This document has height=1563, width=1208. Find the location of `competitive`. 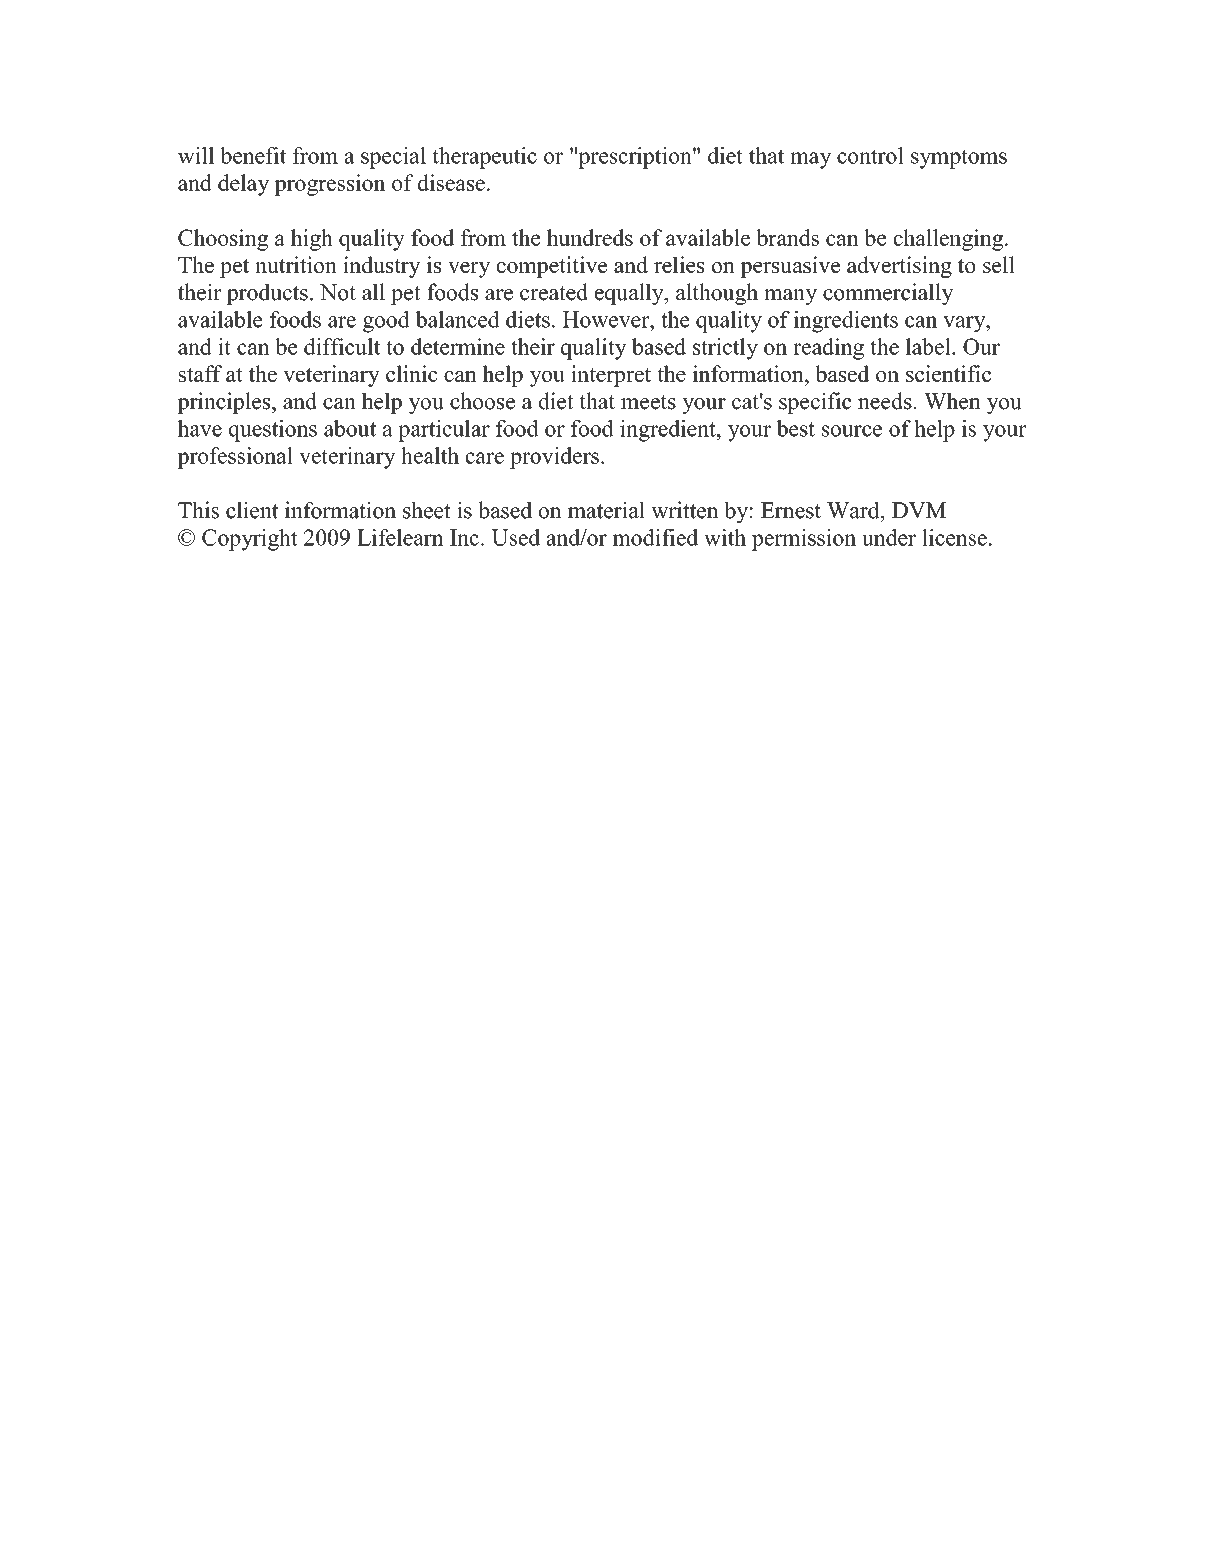

competitive is located at coordinates (552, 267).
